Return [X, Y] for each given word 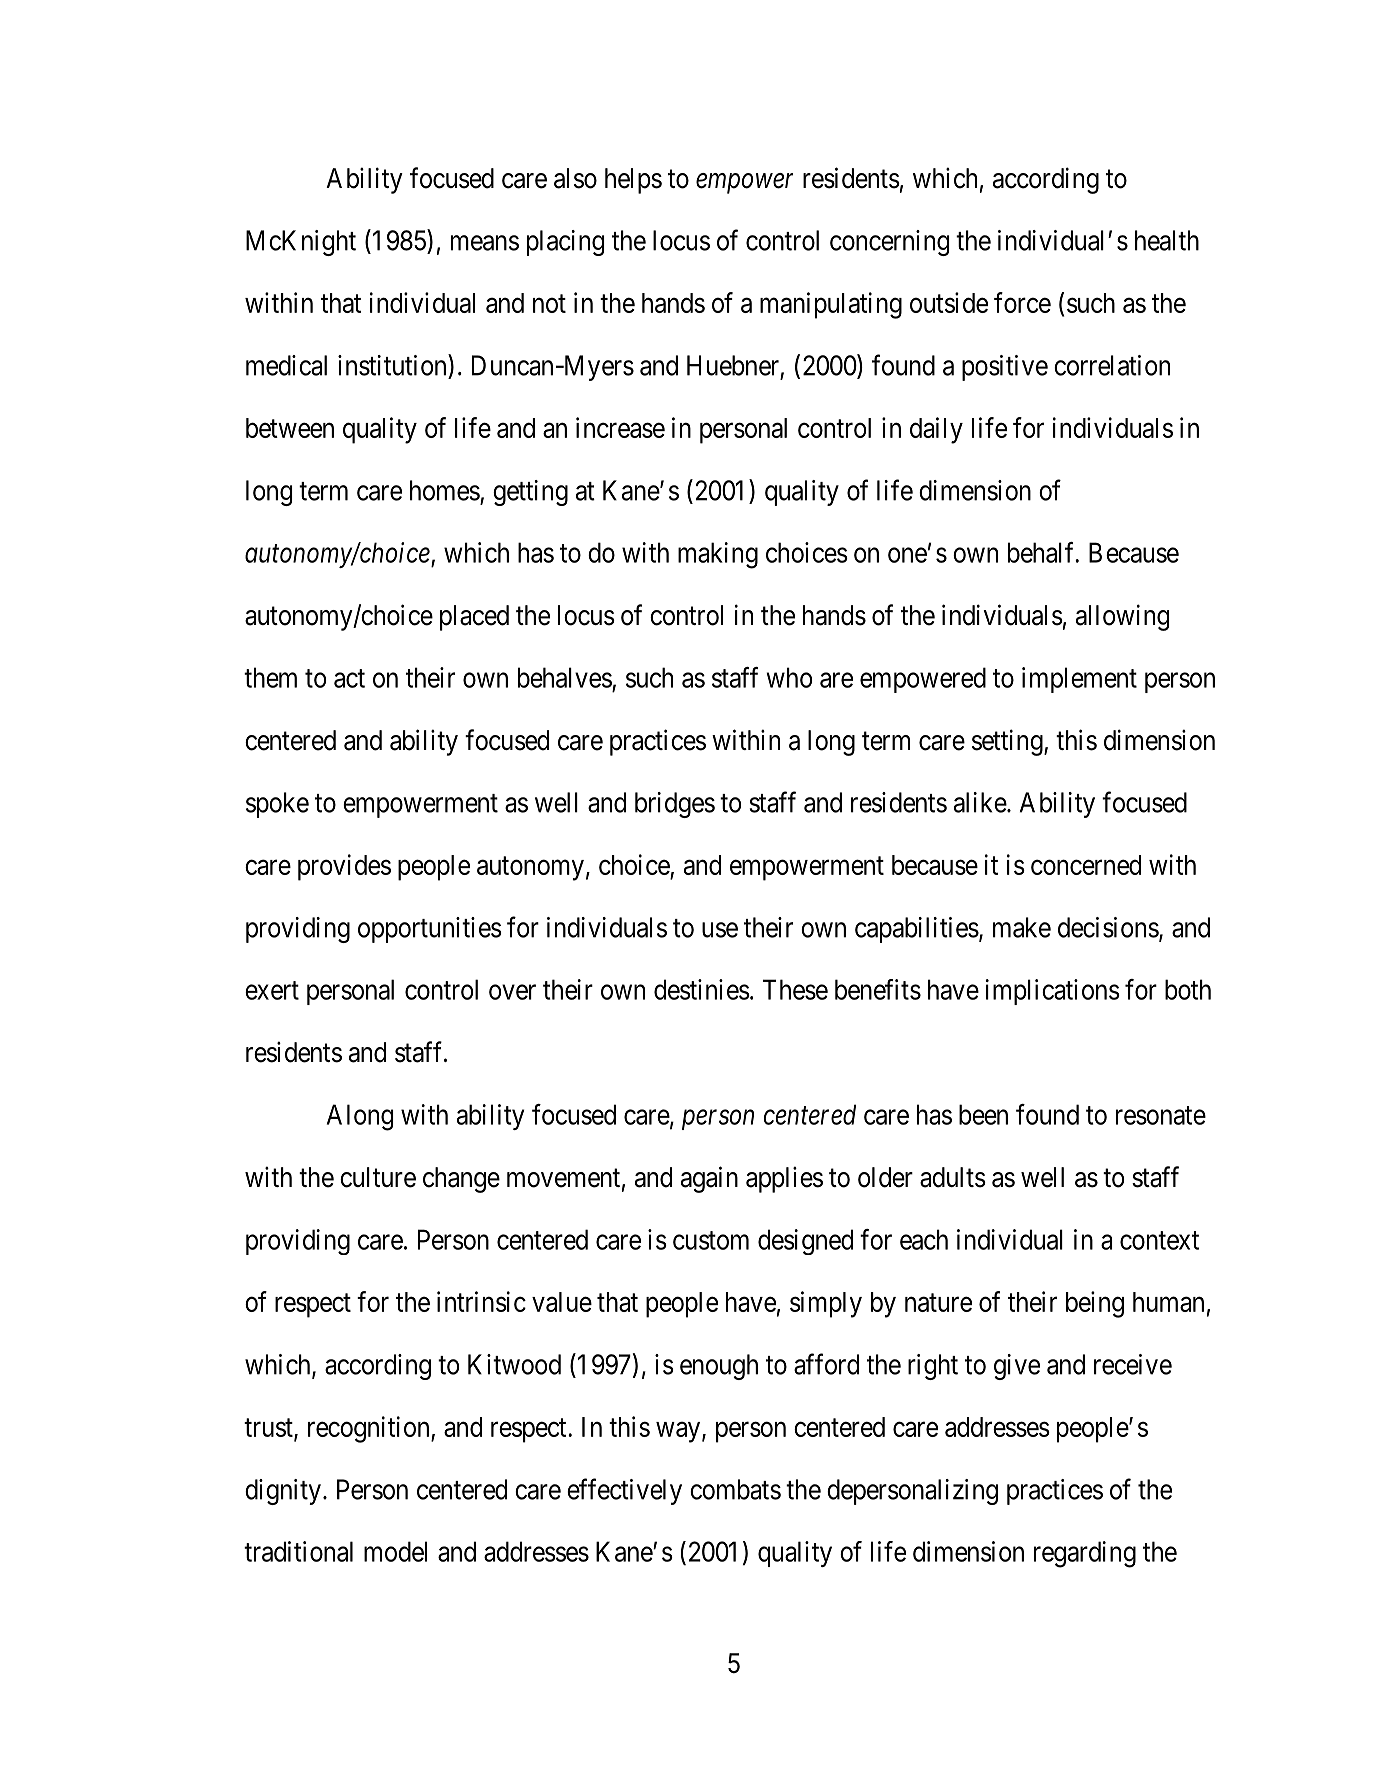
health [1167, 240]
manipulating [831, 305]
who [789, 677]
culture [378, 1177]
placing [565, 243]
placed [474, 618]
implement [1079, 680]
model [395, 1551]
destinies [702, 989]
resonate [1161, 1115]
